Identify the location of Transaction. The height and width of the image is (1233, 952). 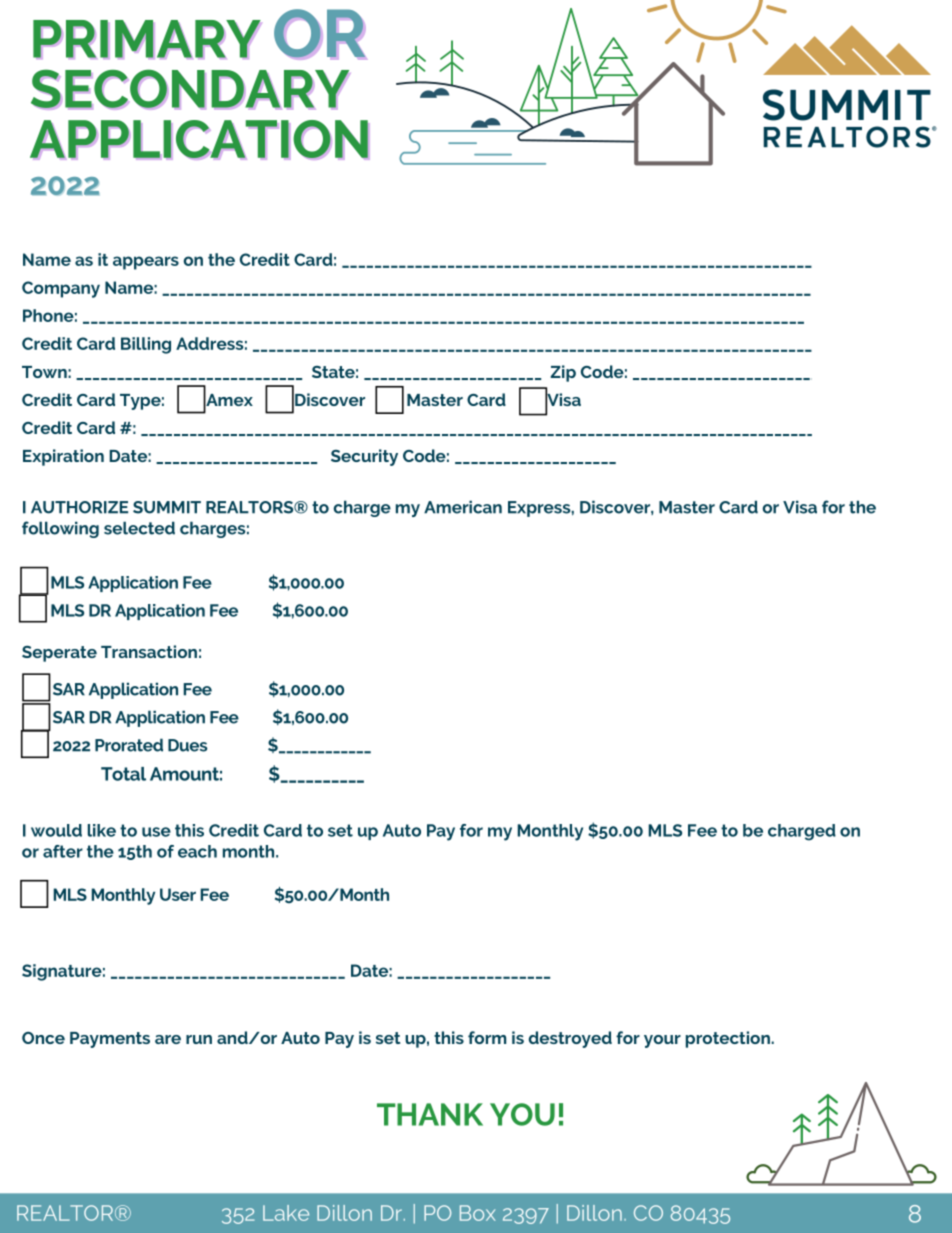
(149, 651).
